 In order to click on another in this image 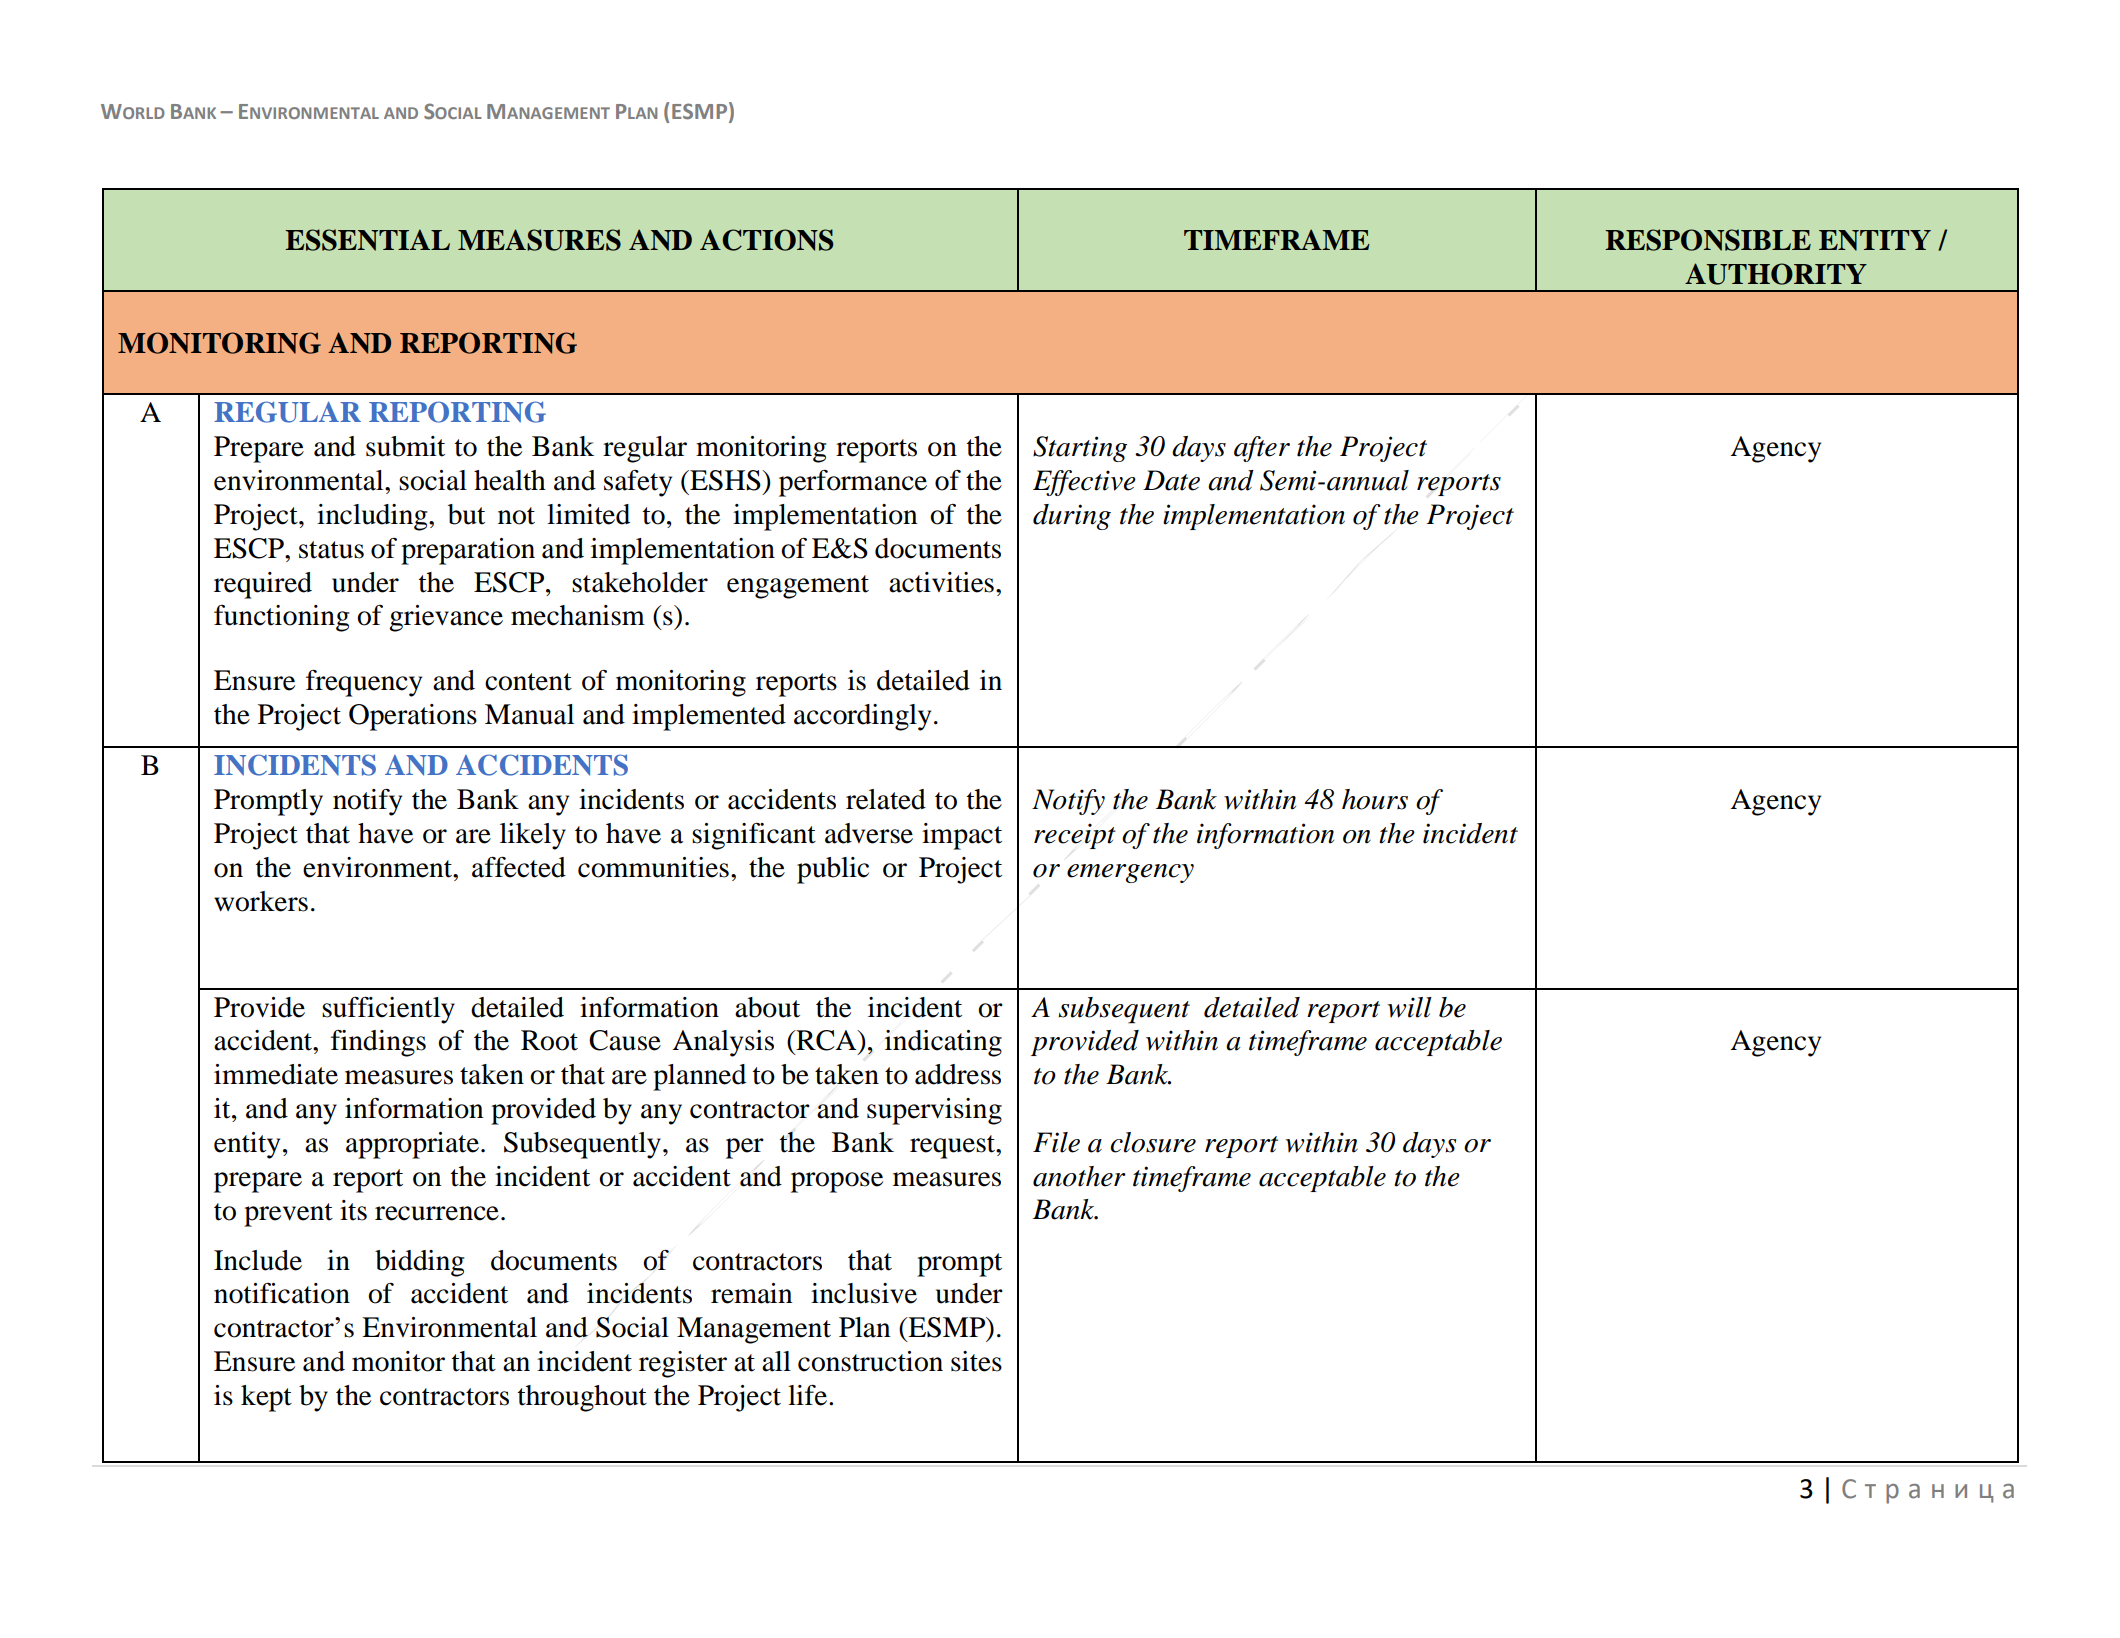, I will do `click(1079, 1176)`.
